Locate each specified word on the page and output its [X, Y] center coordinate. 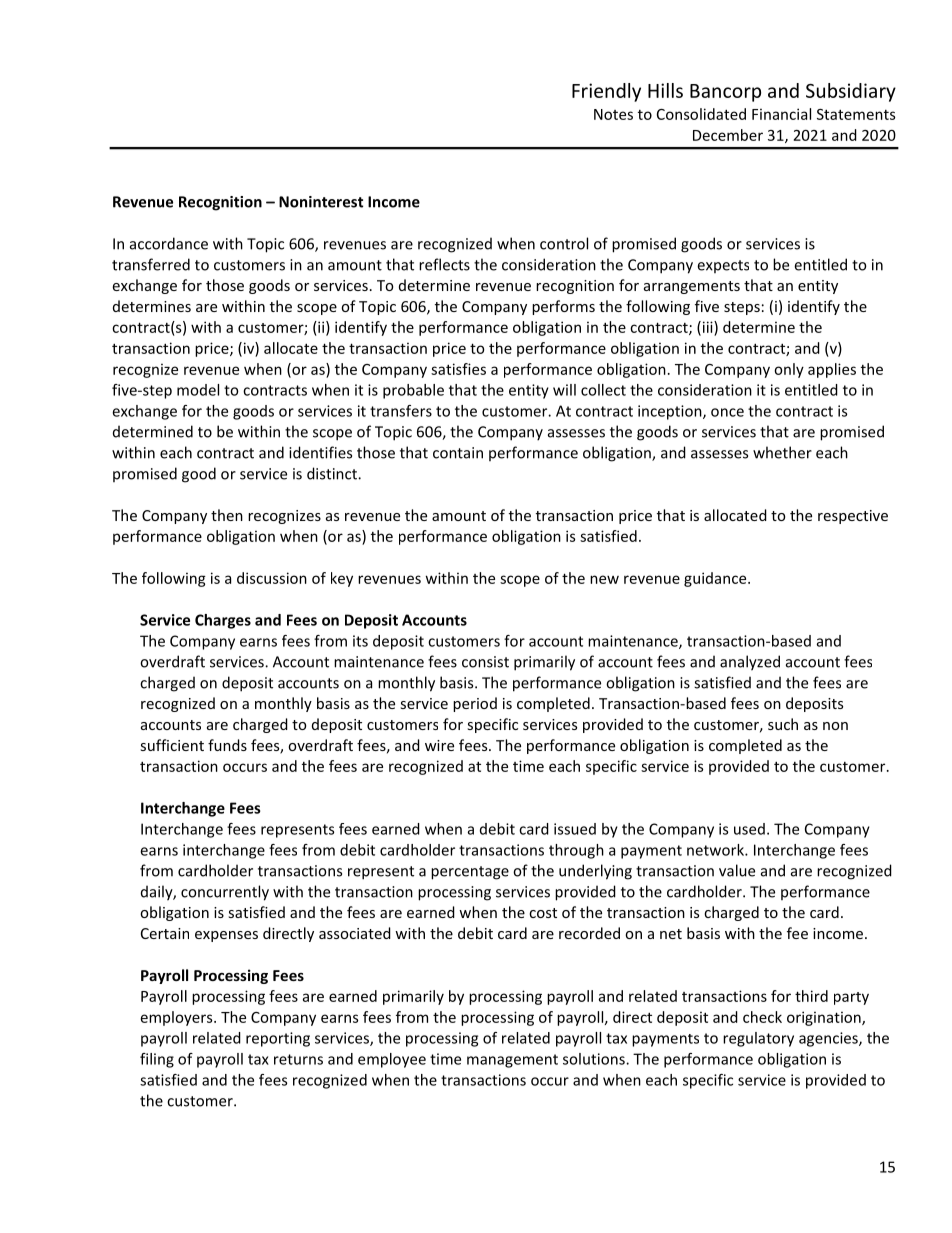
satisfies [458, 369]
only [789, 370]
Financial [781, 114]
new [604, 579]
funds [227, 745]
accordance [169, 243]
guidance [716, 579]
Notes [613, 114]
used [749, 829]
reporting [278, 1039]
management [512, 1061]
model [198, 390]
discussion [272, 578]
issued [575, 829]
